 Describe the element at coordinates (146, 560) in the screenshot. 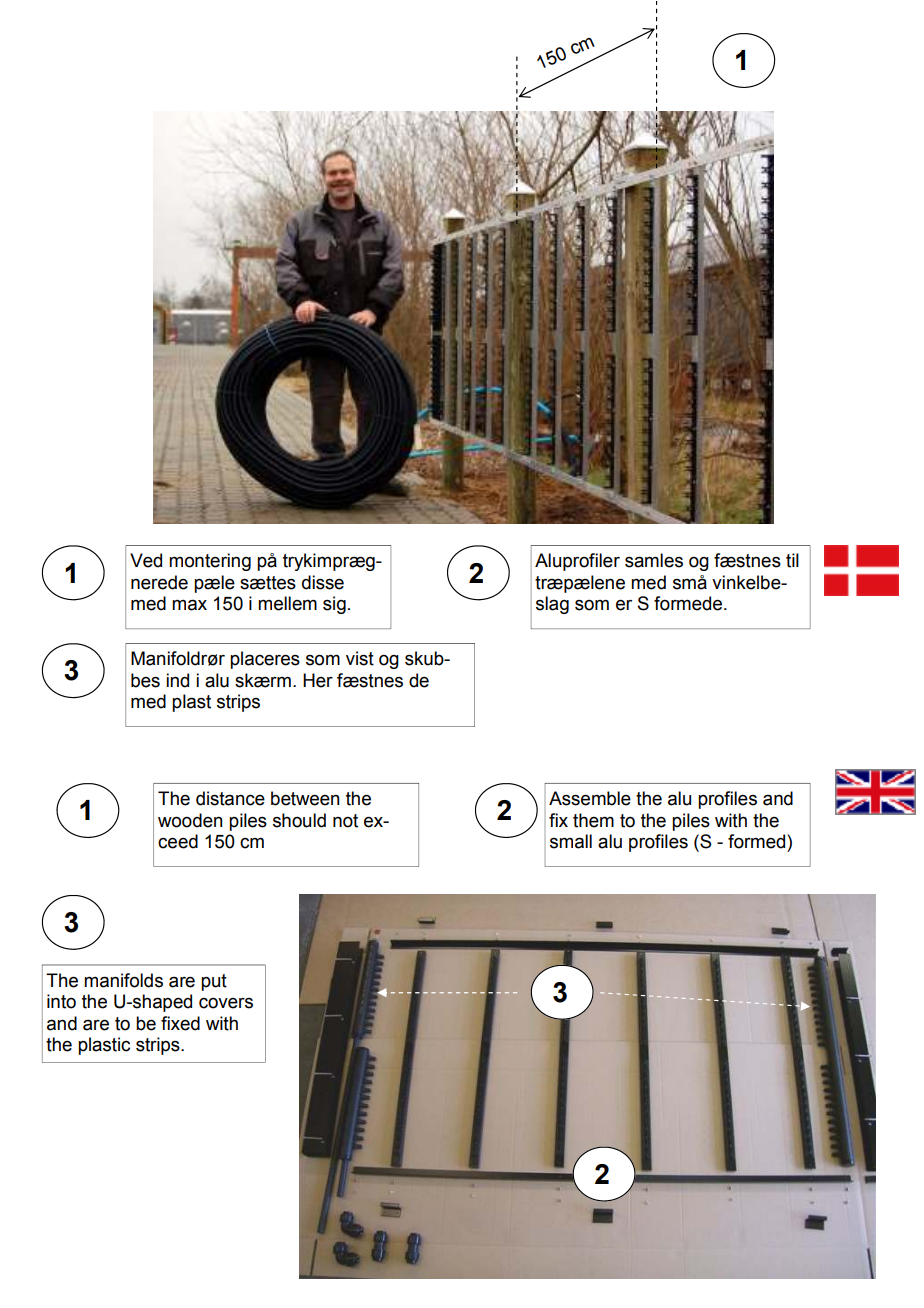

I see `Ved` at that location.
